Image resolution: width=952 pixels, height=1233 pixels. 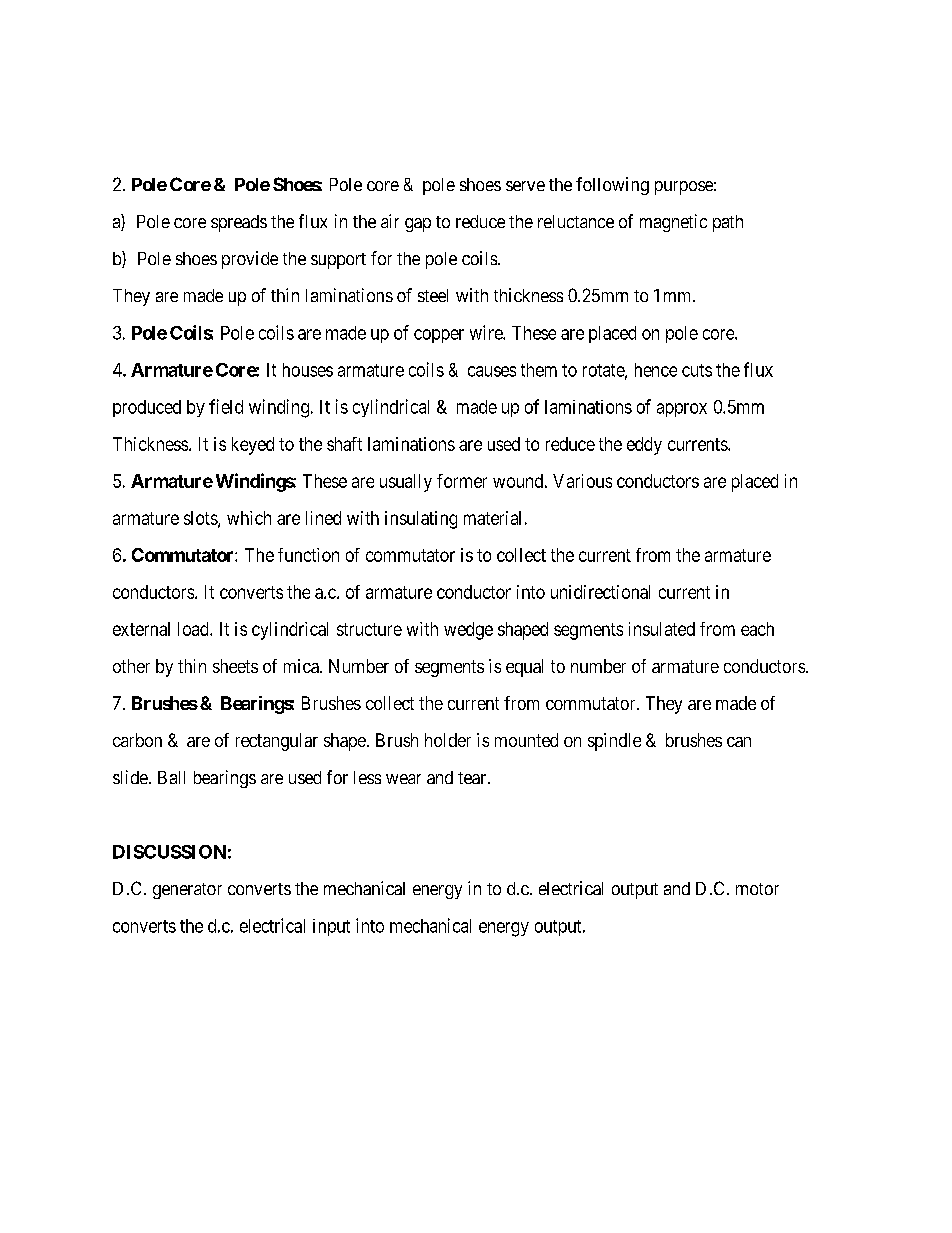 I want to click on insulating, so click(x=421, y=520).
